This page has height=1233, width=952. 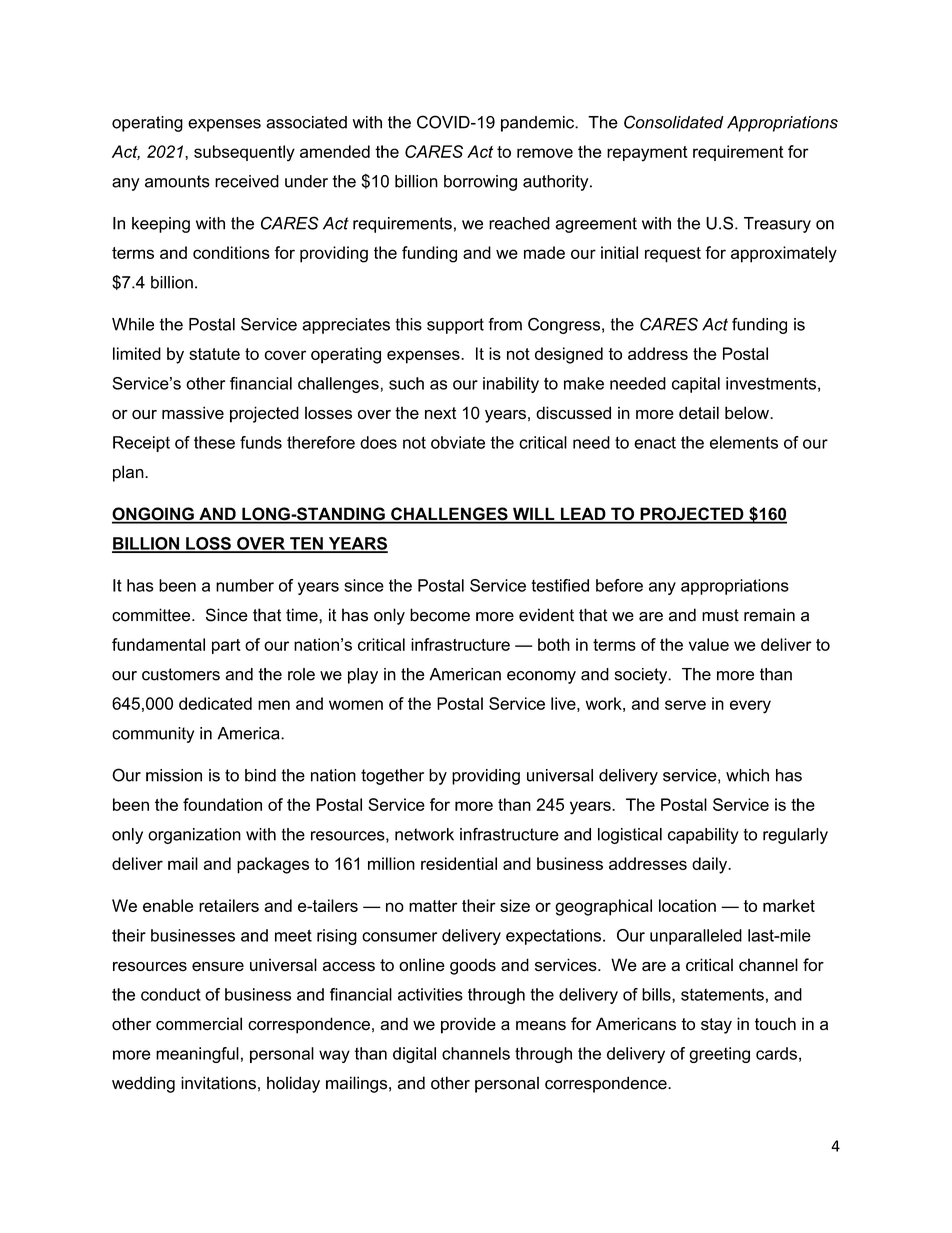 What do you see at coordinates (244, 153) in the page?
I see `subsequently` at bounding box center [244, 153].
